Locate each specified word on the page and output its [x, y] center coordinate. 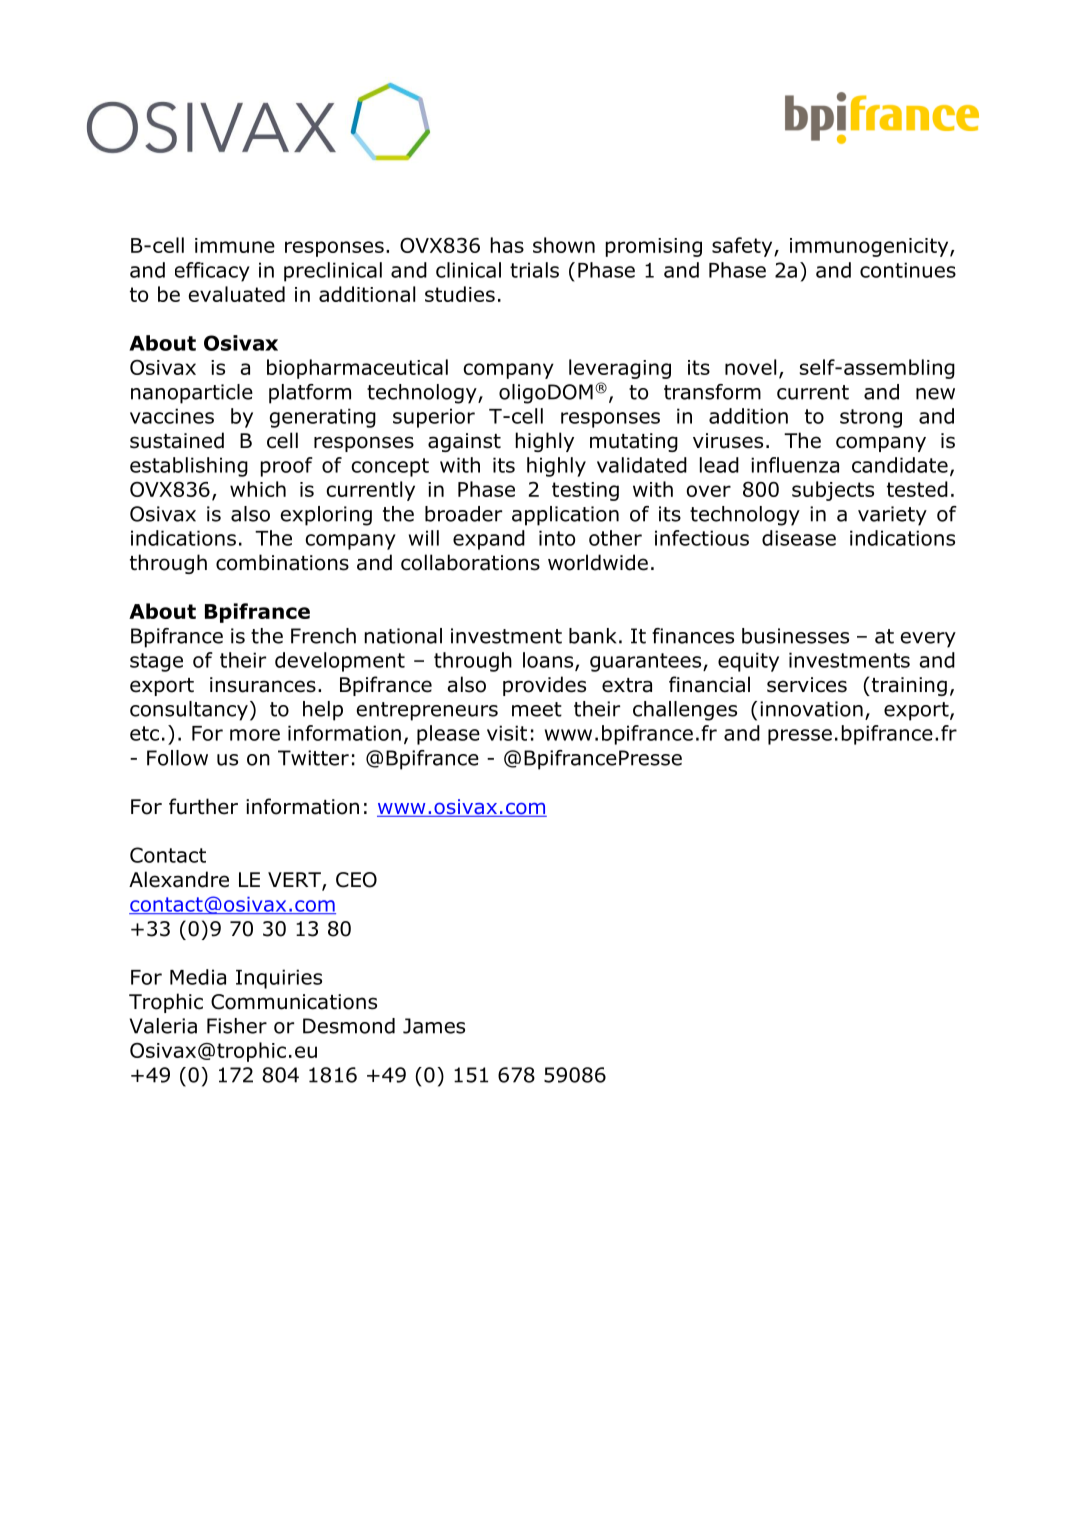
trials [534, 270]
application [565, 516]
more [255, 735]
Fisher [237, 1026]
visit [507, 733]
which [258, 489]
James [434, 1026]
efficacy [212, 272]
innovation [811, 709]
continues [908, 270]
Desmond [349, 1026]
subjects [833, 491]
